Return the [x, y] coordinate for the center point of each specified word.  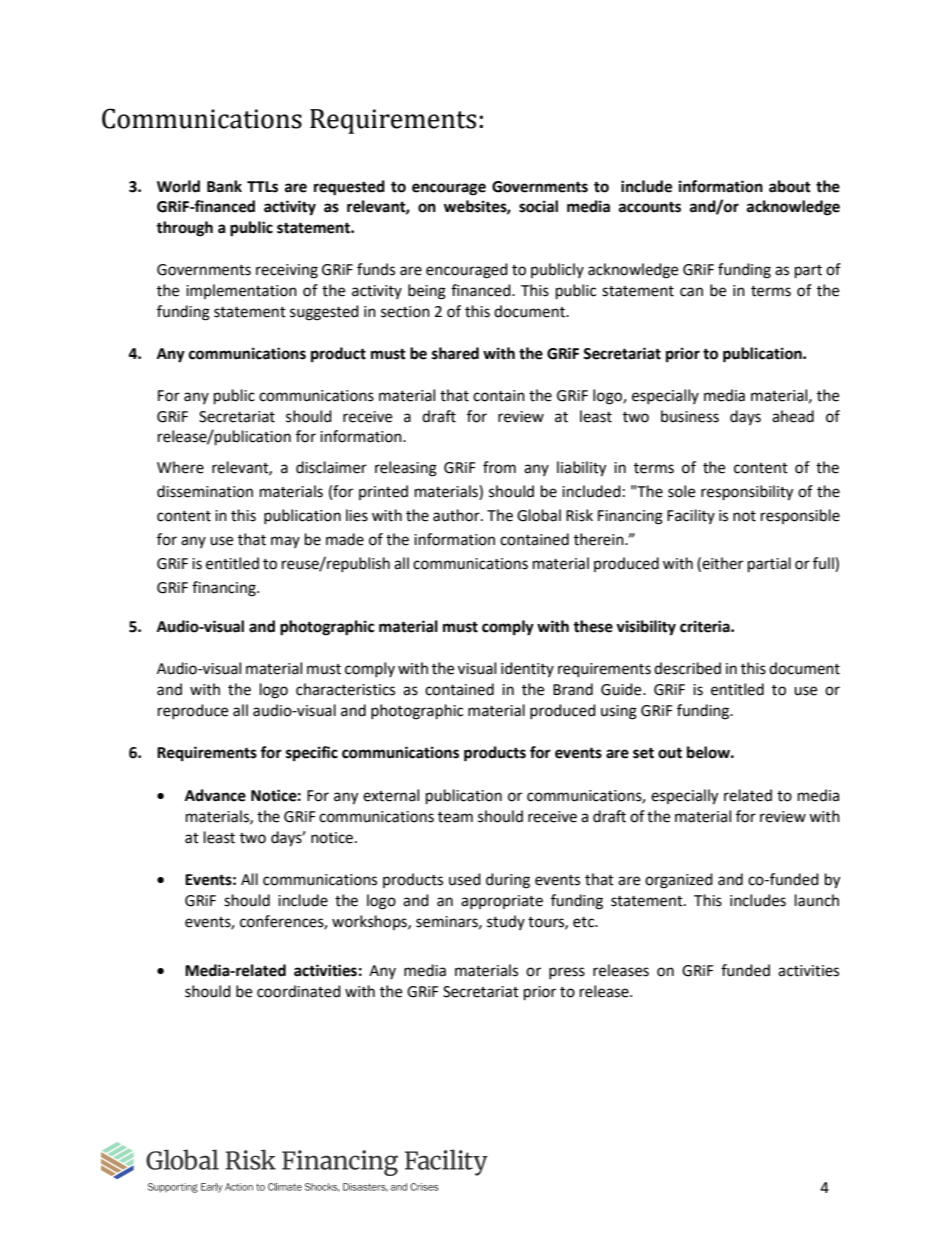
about [790, 186]
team [455, 817]
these [593, 626]
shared [455, 353]
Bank [224, 186]
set [643, 753]
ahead [793, 416]
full [824, 563]
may [285, 542]
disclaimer [331, 467]
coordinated [299, 991]
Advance [215, 795]
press [567, 973]
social [538, 206]
